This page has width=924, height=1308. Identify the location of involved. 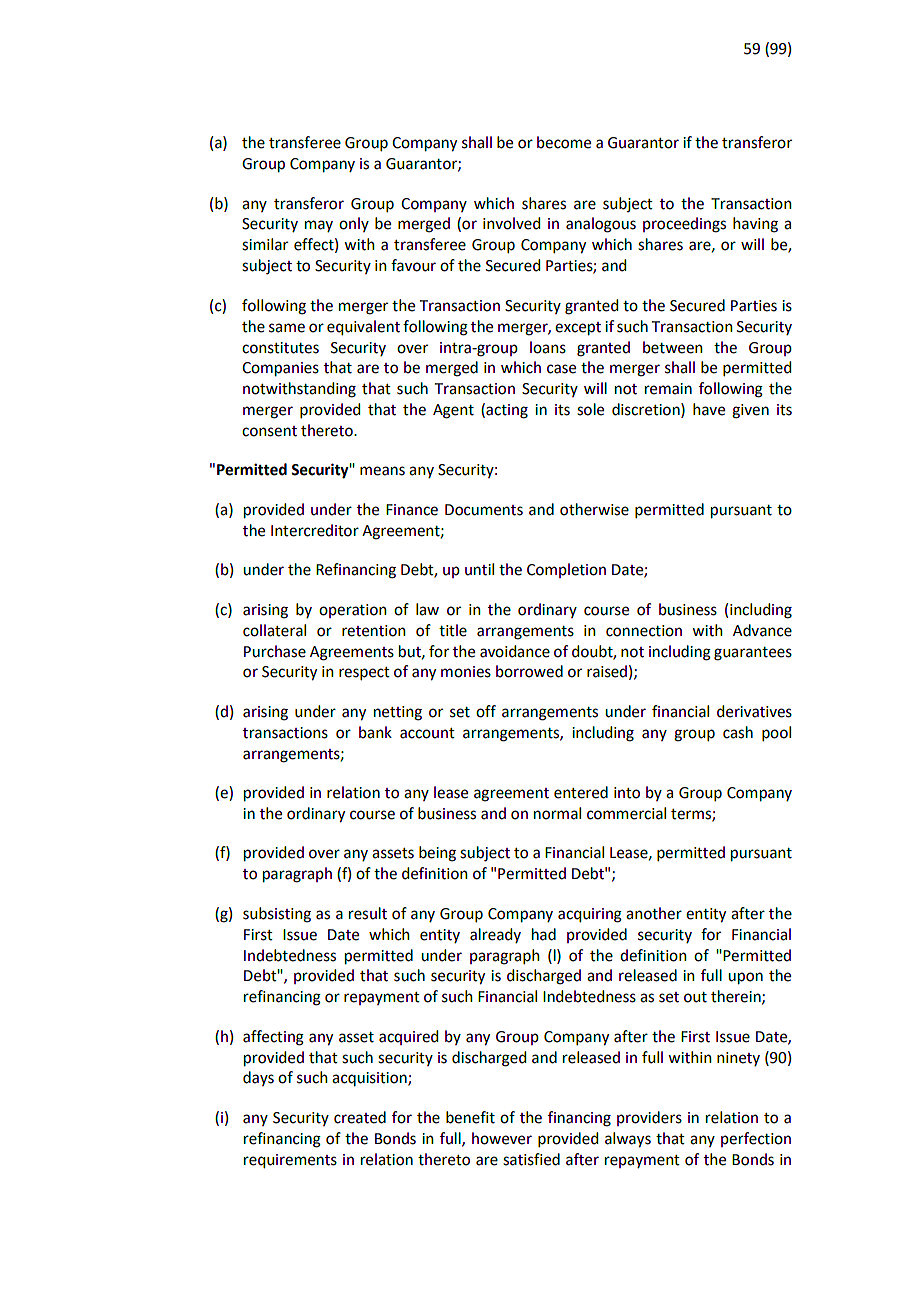
(511, 223).
